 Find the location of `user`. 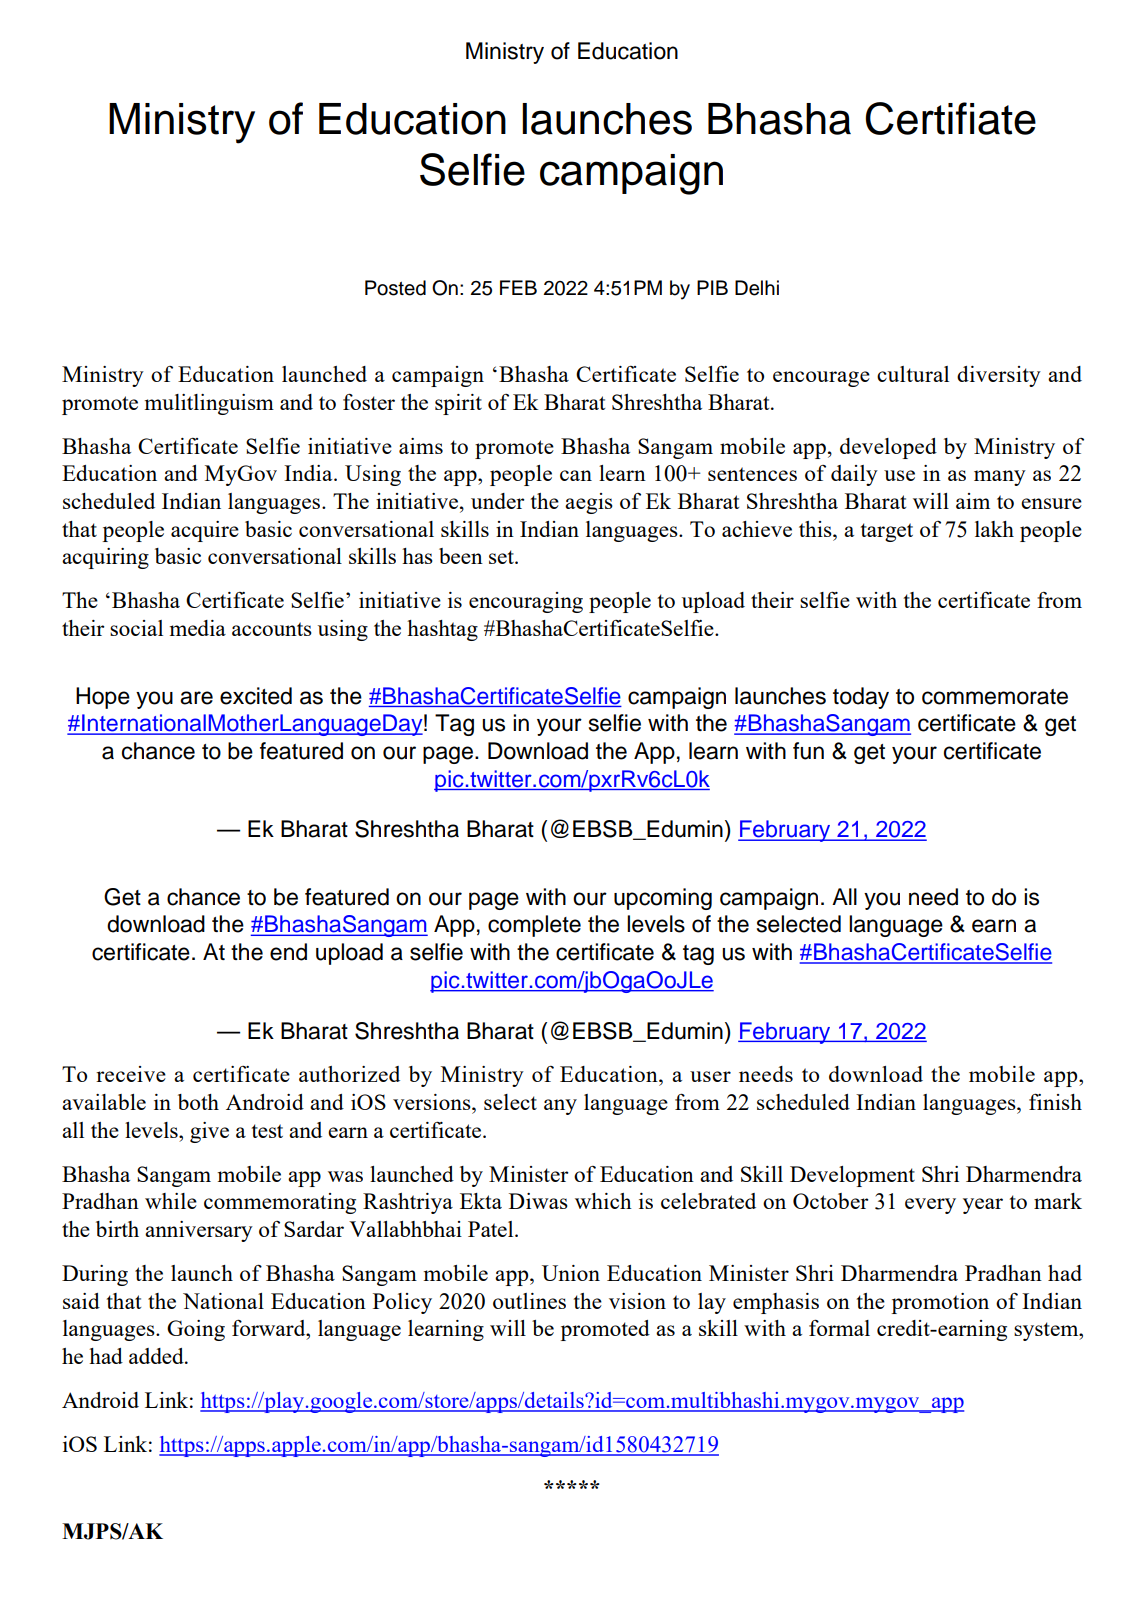

user is located at coordinates (710, 1076).
